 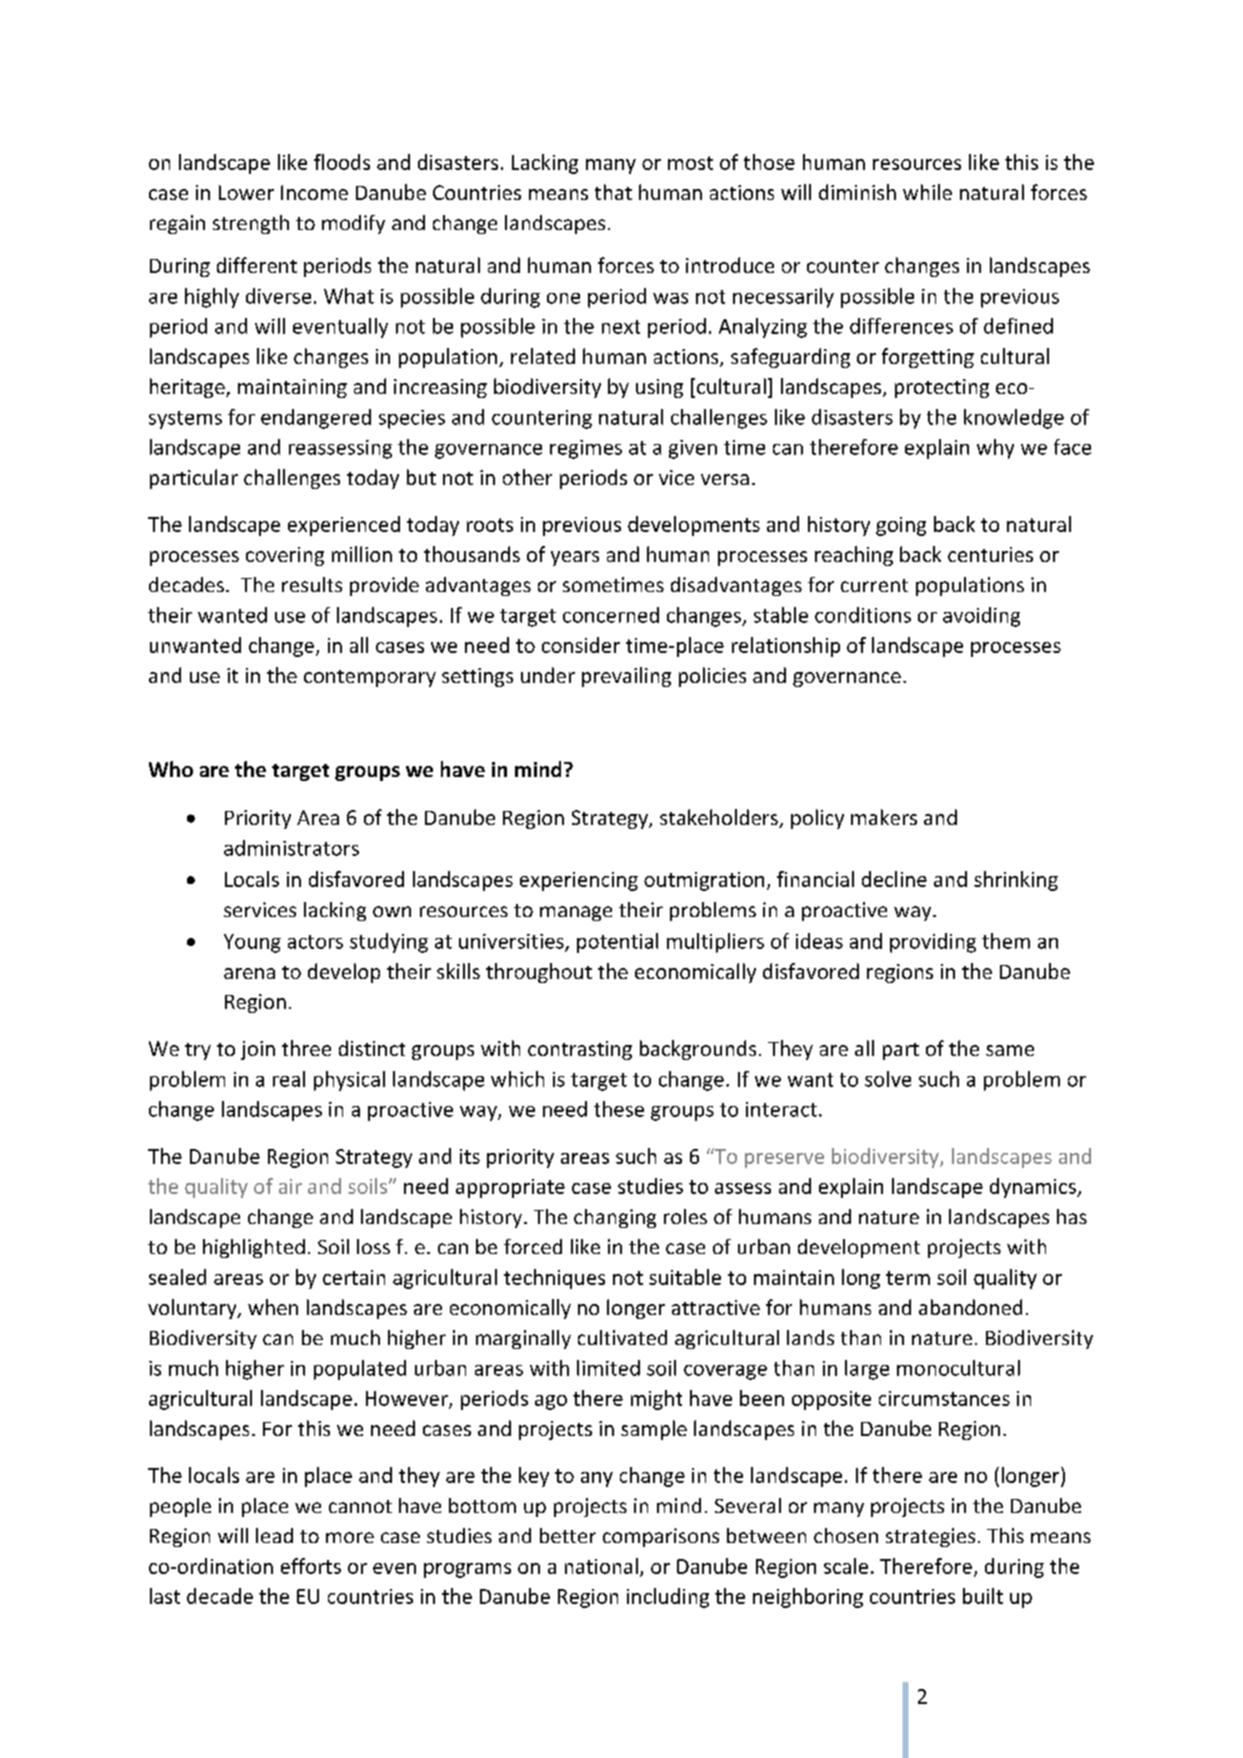 I want to click on prevailing, so click(x=626, y=677).
